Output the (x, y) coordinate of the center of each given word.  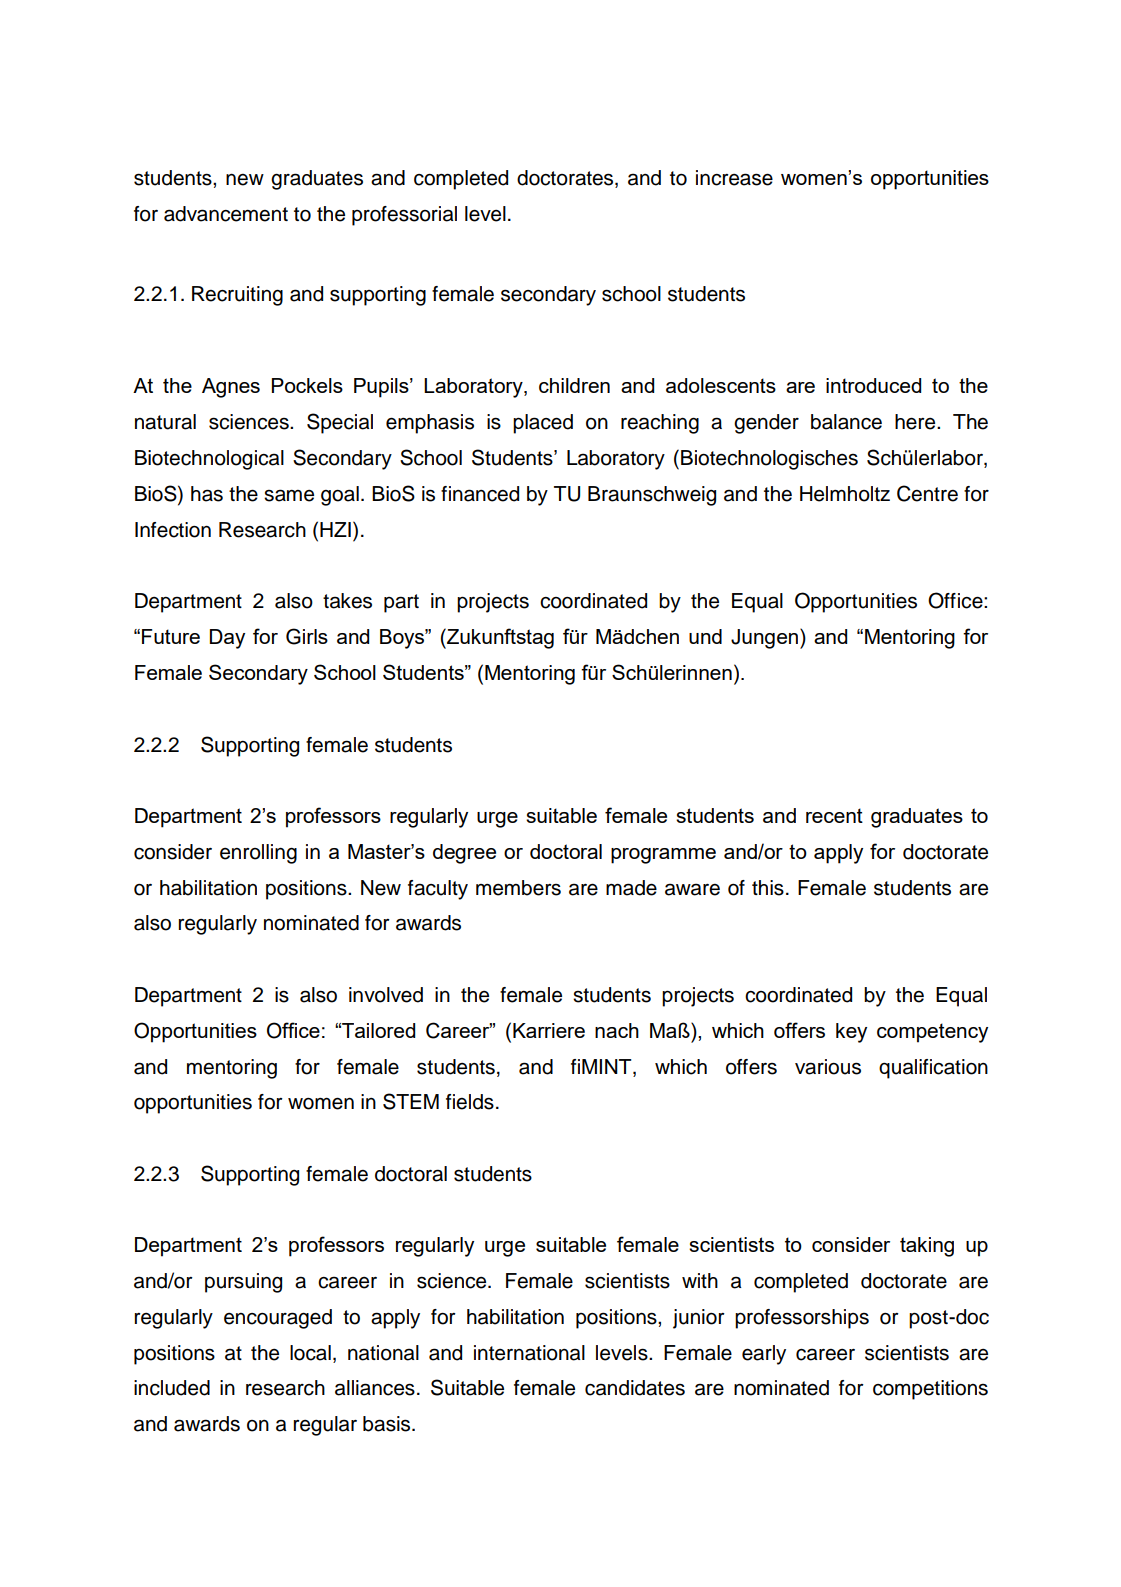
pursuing (243, 1283)
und (705, 636)
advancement (226, 214)
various (828, 1067)
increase (734, 178)
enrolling (258, 854)
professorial (404, 216)
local (310, 1353)
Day (227, 639)
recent (834, 815)
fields (470, 1102)
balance (846, 422)
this (768, 888)
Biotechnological (209, 460)
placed (543, 424)
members (518, 888)
